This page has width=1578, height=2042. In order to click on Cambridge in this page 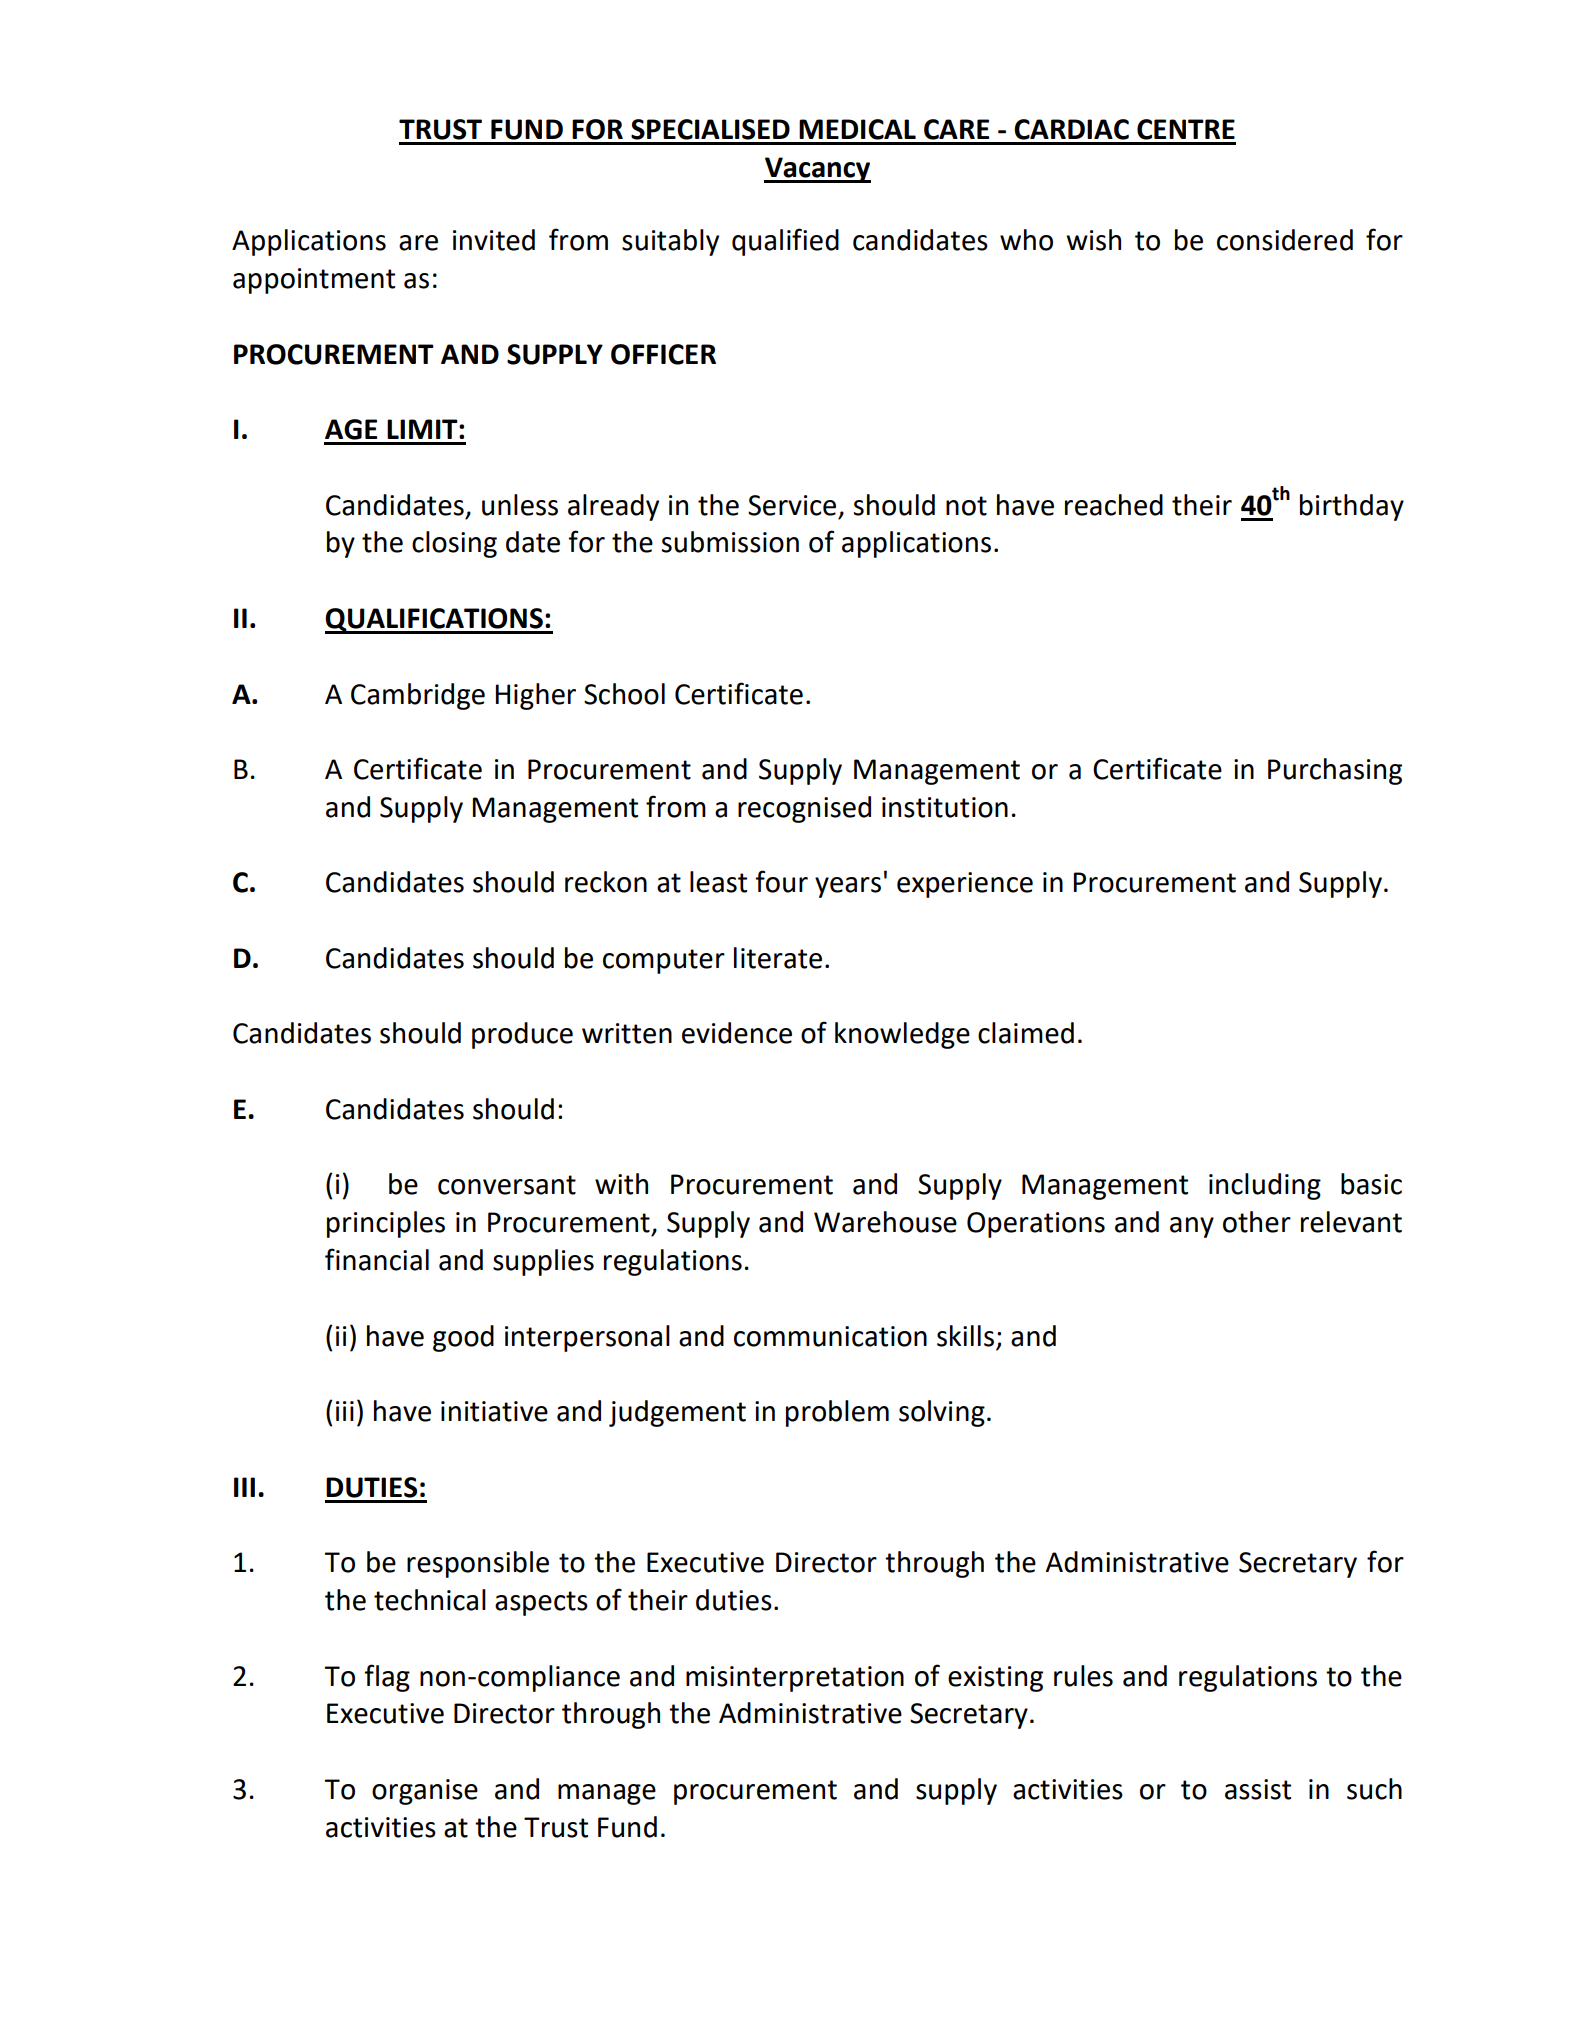, I will do `click(418, 696)`.
